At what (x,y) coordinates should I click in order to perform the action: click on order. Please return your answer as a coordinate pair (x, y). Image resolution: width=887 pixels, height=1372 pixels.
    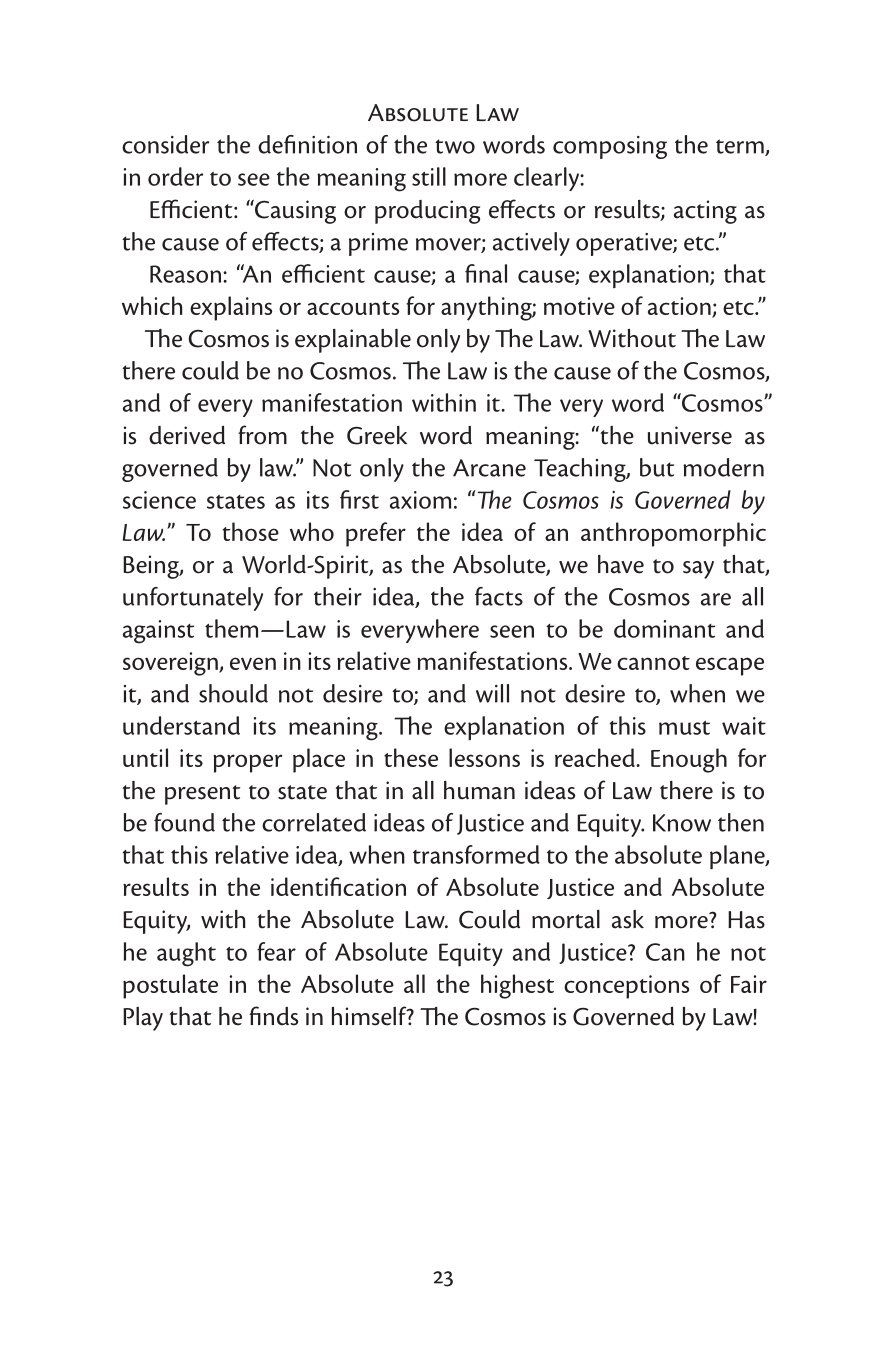
    Looking at the image, I should click on (175, 176).
